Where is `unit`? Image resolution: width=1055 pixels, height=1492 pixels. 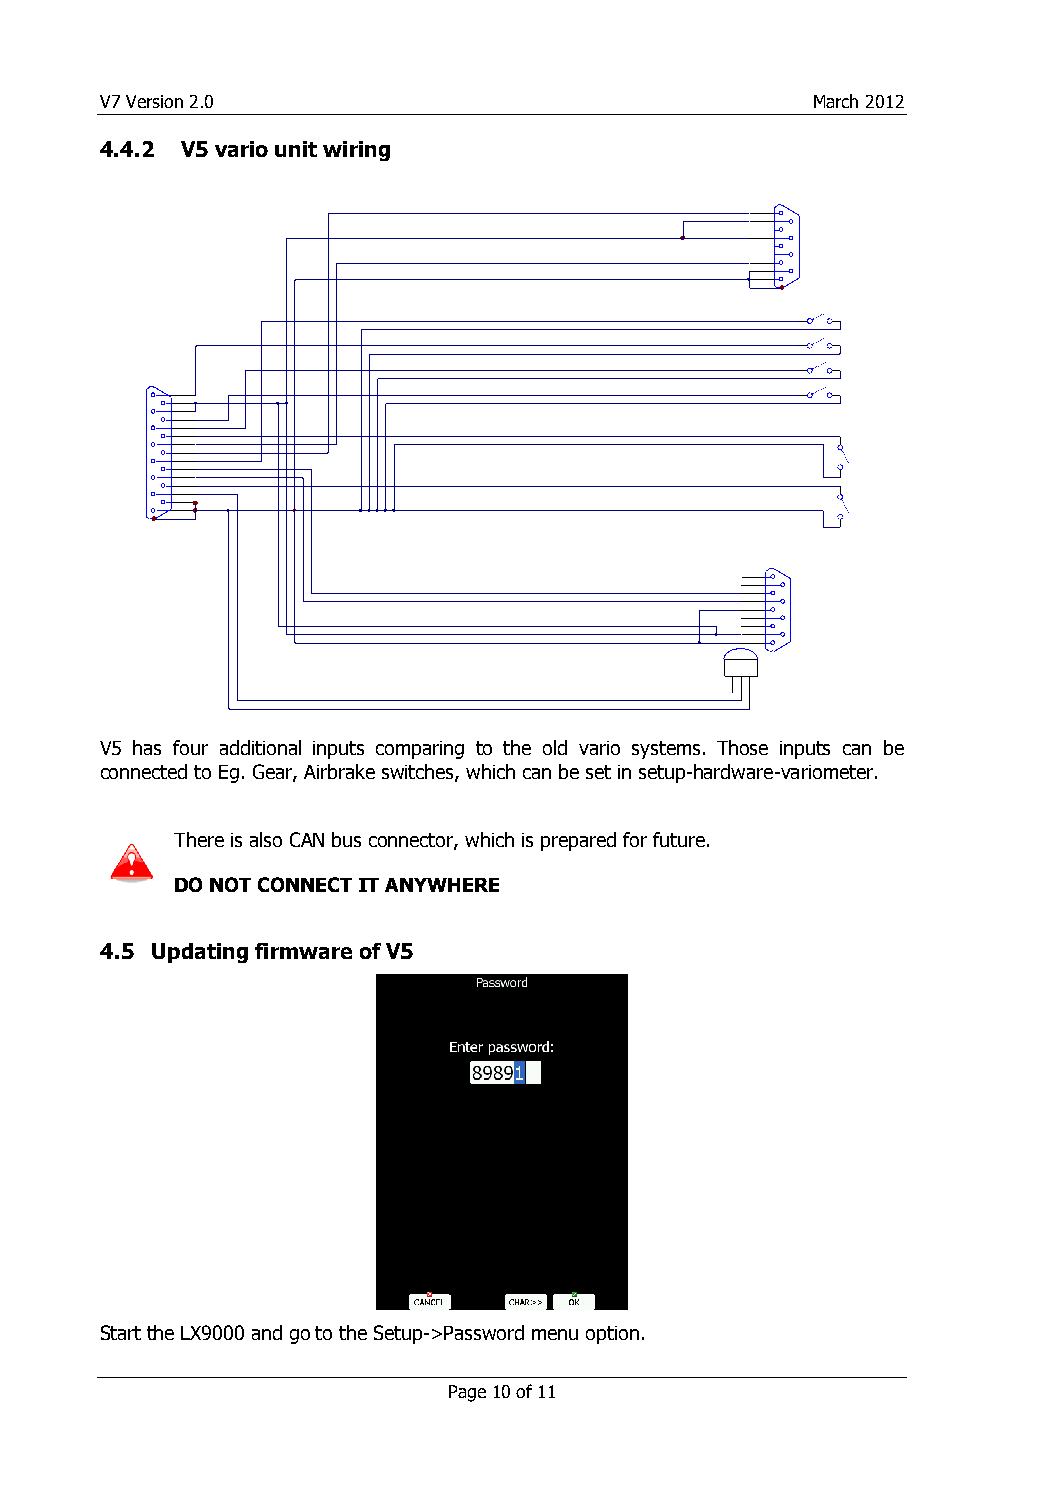 unit is located at coordinates (296, 149).
